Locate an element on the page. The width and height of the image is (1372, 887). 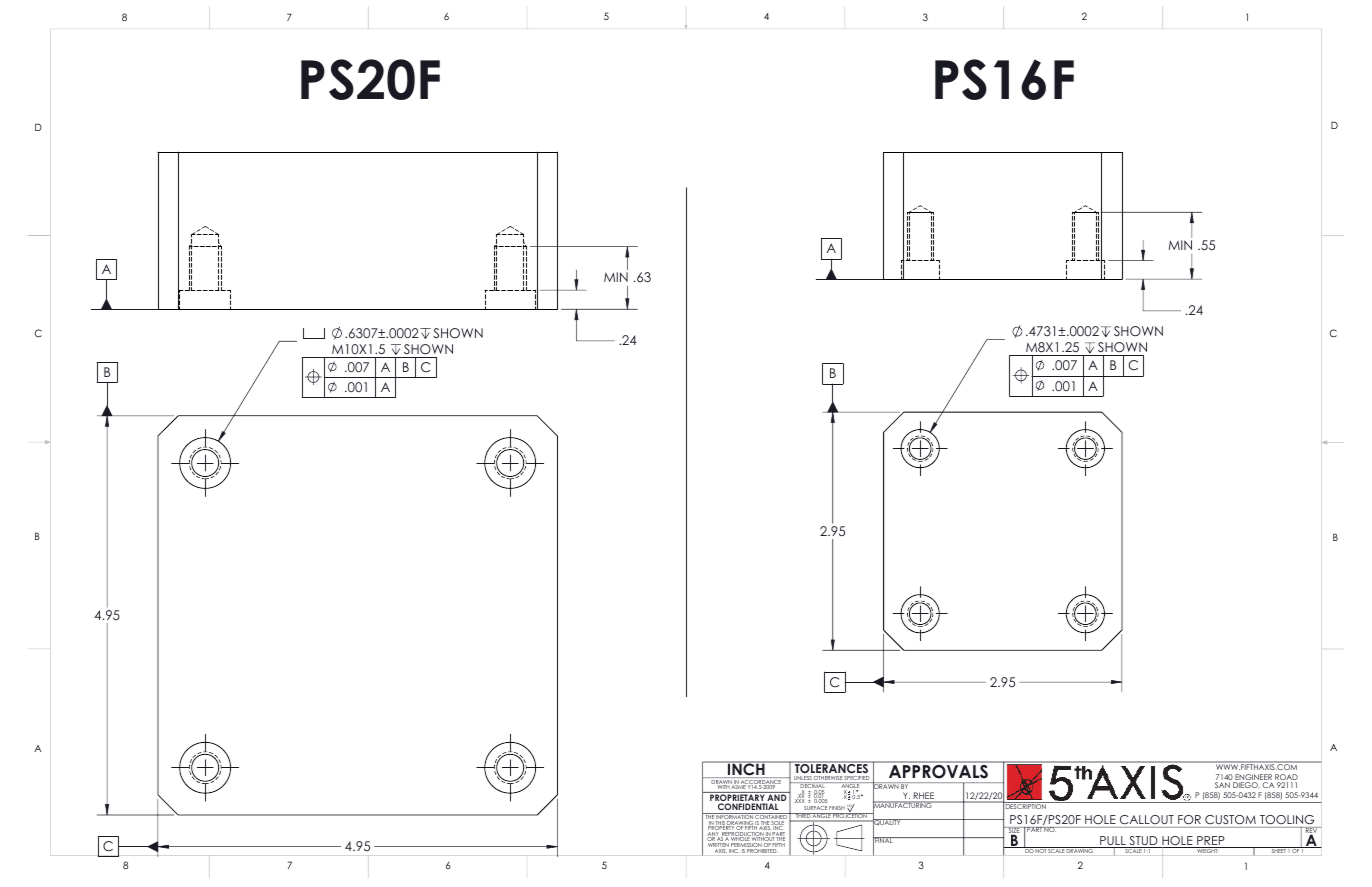
PULL is located at coordinates (1113, 842).
